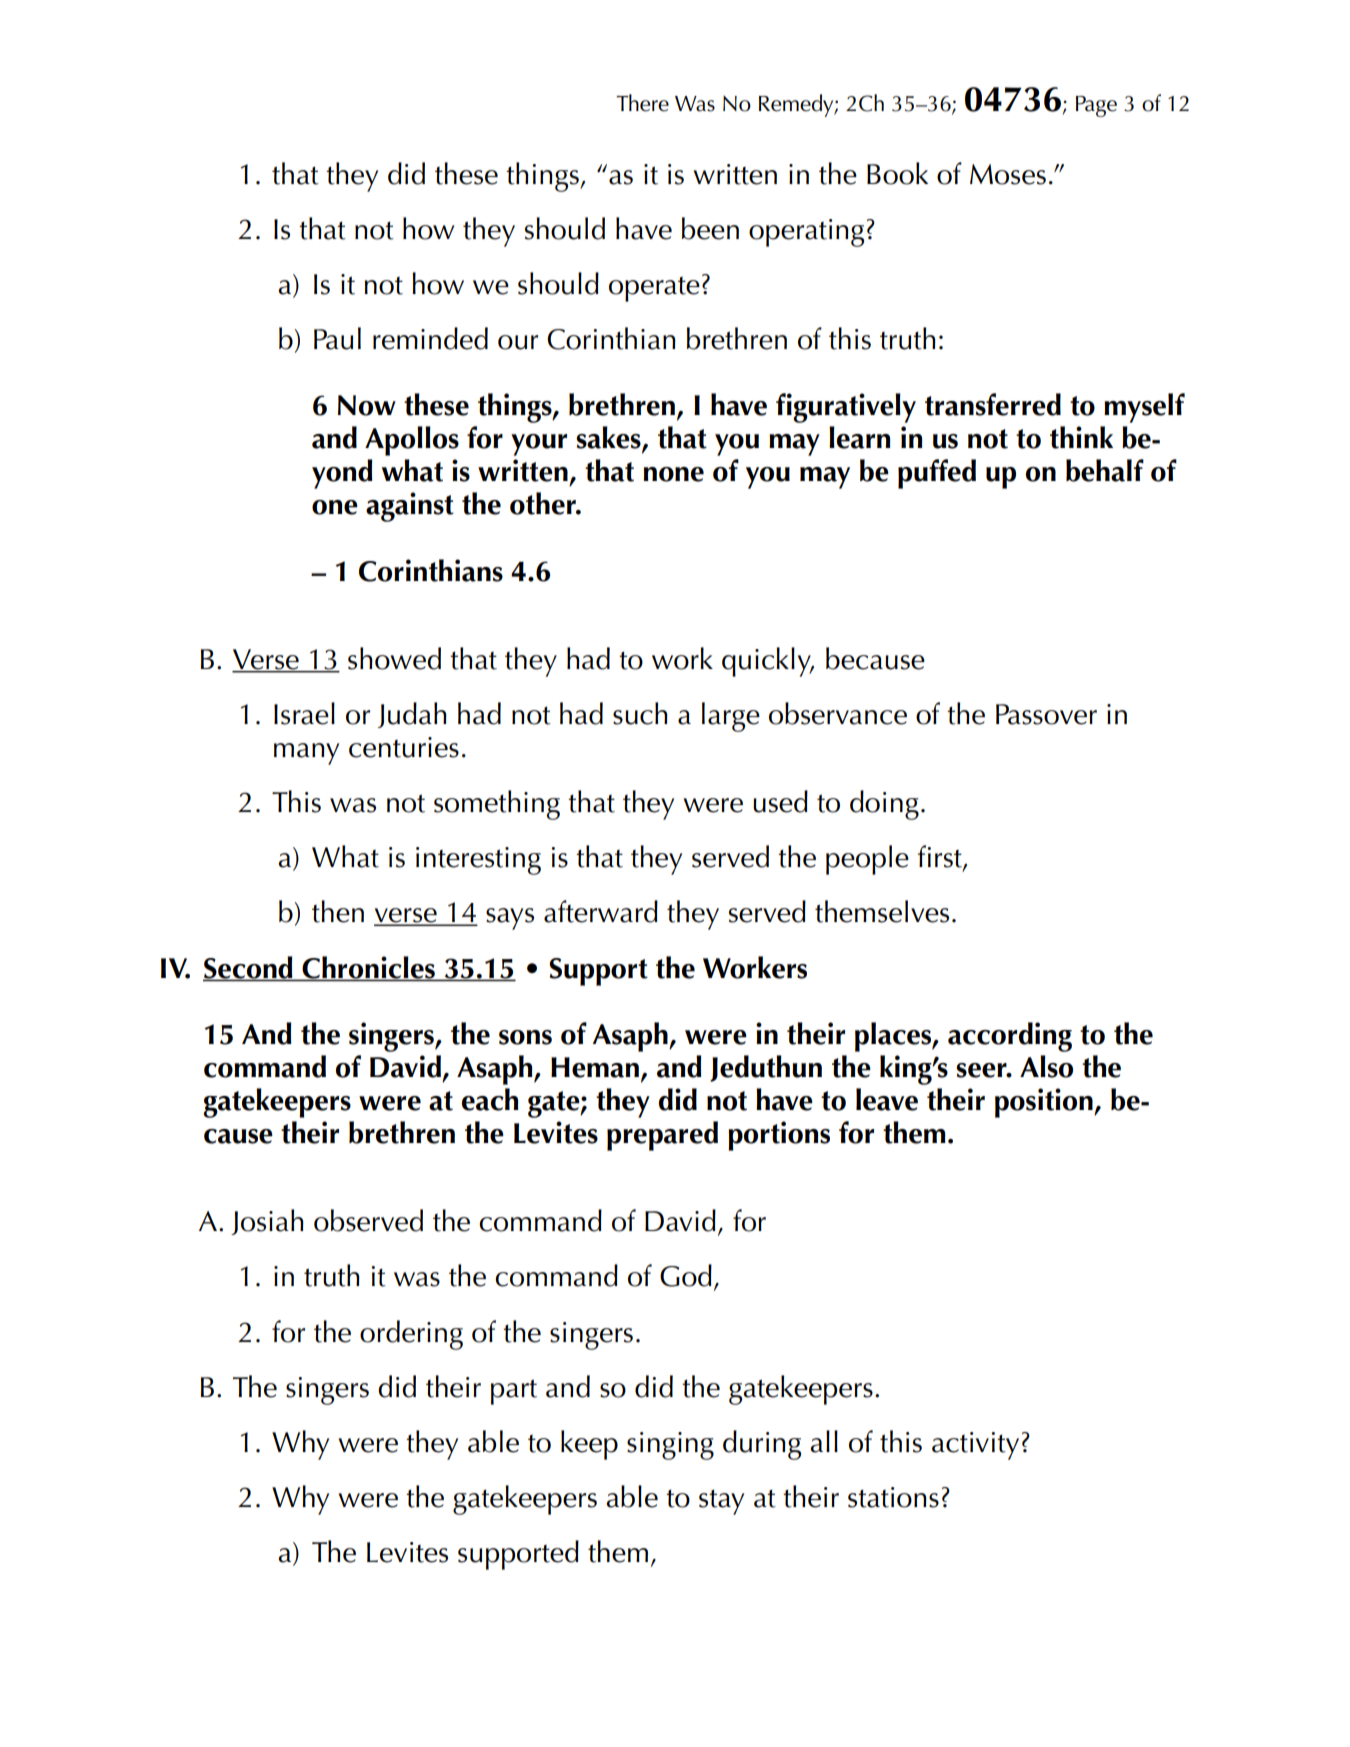 Image resolution: width=1350 pixels, height=1747 pixels. I want to click on There, so click(642, 103).
